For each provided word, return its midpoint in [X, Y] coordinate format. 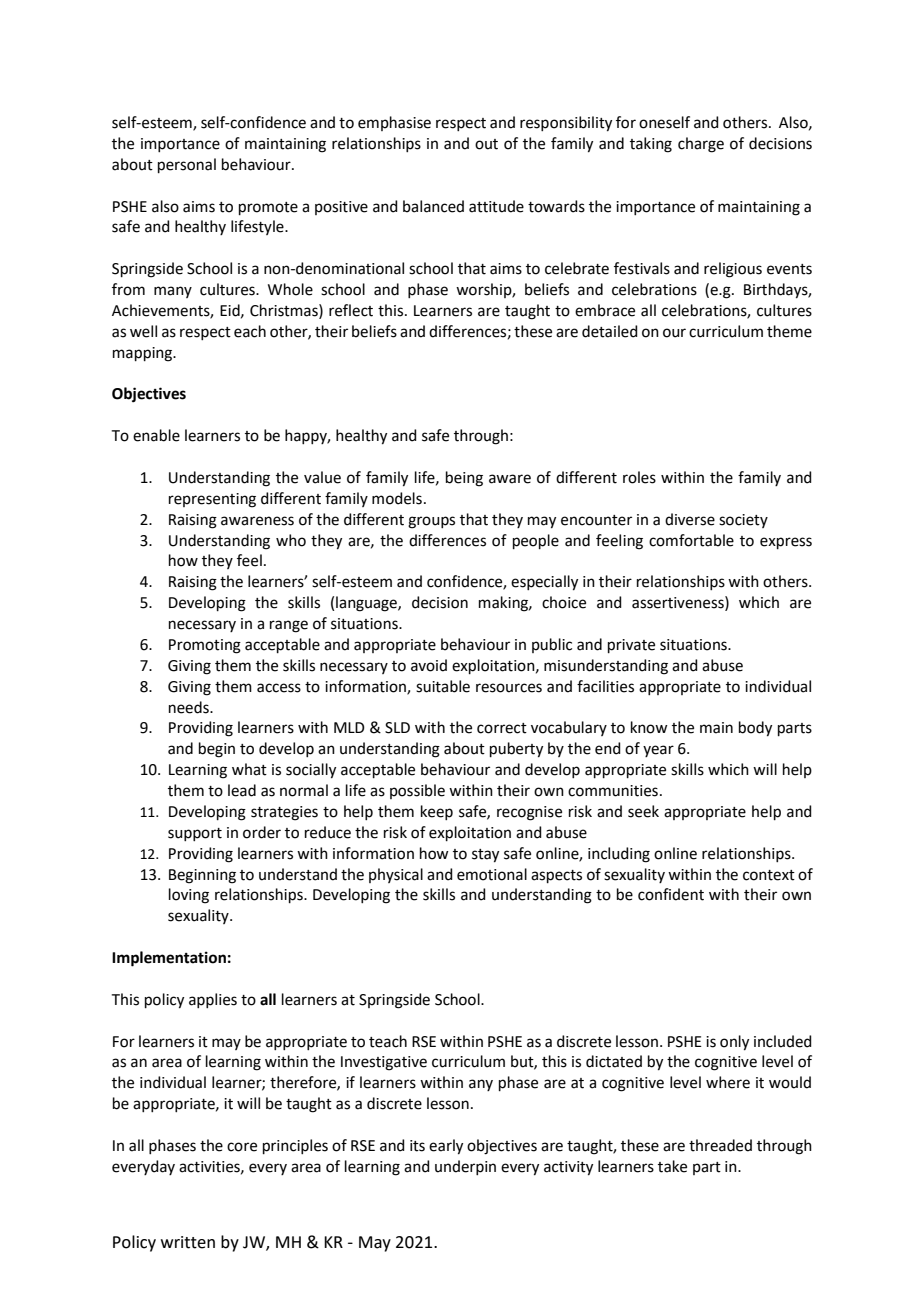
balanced [433, 206]
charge [701, 145]
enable [156, 435]
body [755, 729]
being [464, 479]
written [188, 1242]
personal [187, 165]
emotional [492, 874]
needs [190, 707]
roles [639, 477]
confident [671, 894]
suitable [443, 686]
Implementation [169, 959]
